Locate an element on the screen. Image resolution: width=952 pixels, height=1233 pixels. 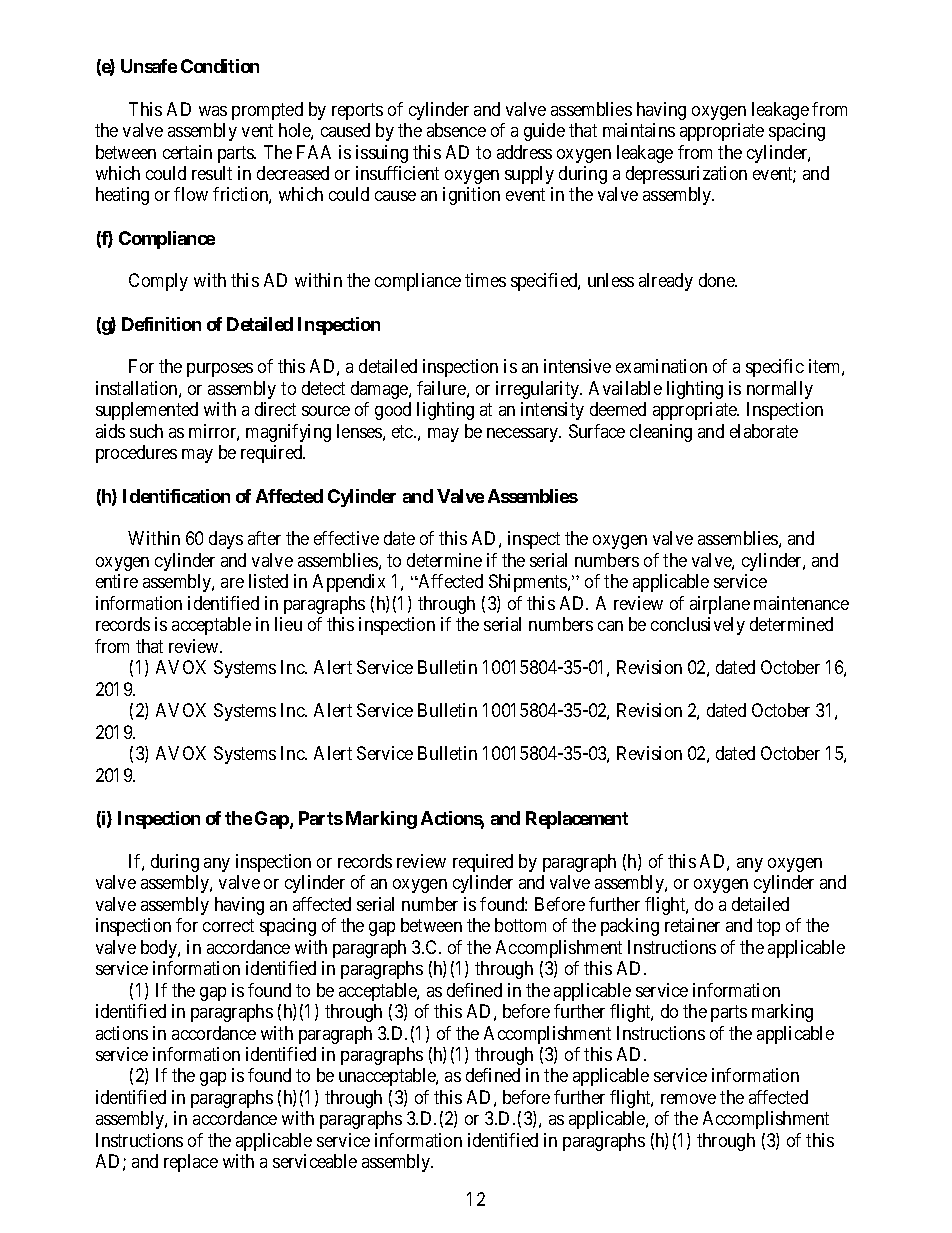
correct is located at coordinates (228, 925).
